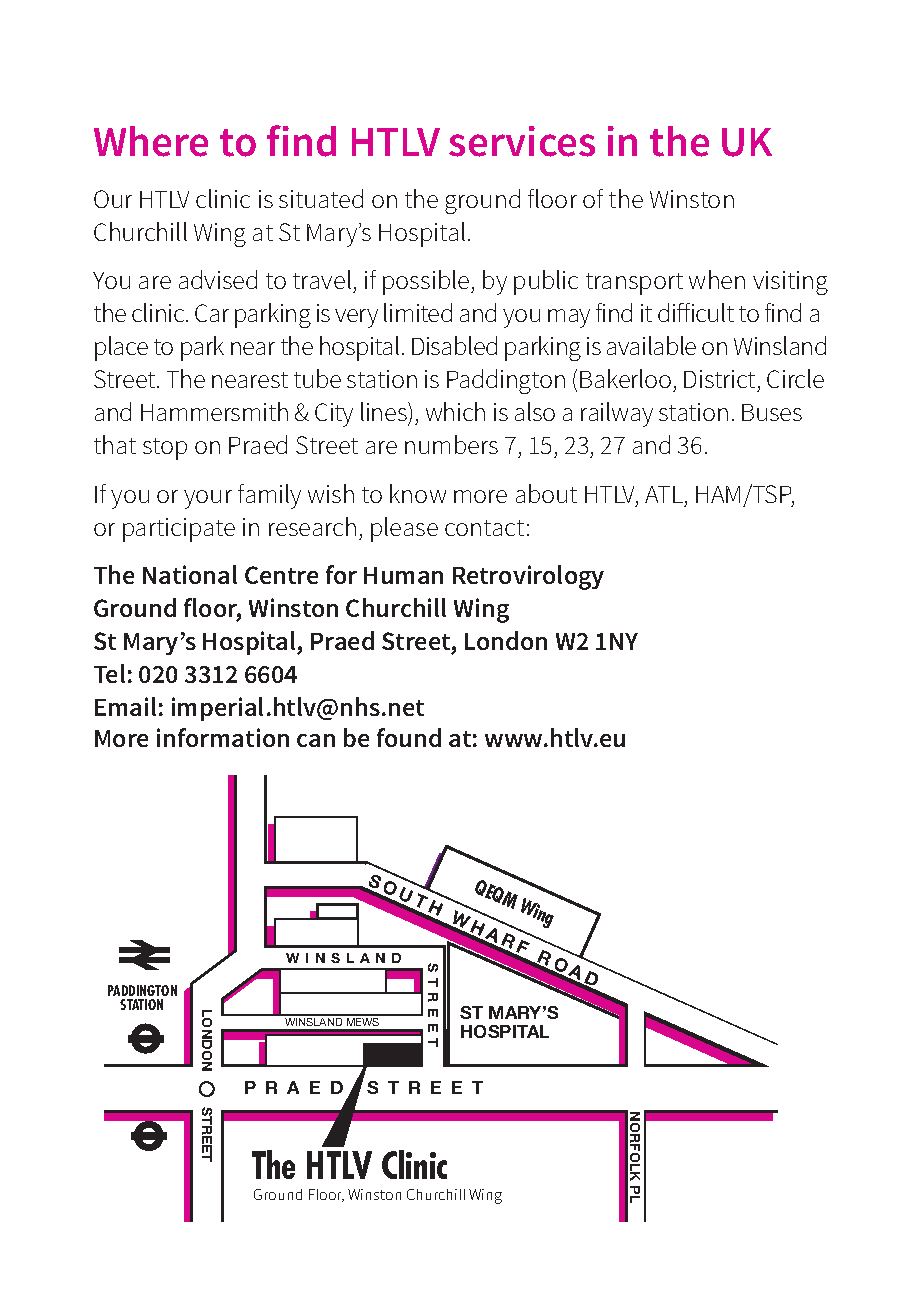  I want to click on found, so click(409, 737).
